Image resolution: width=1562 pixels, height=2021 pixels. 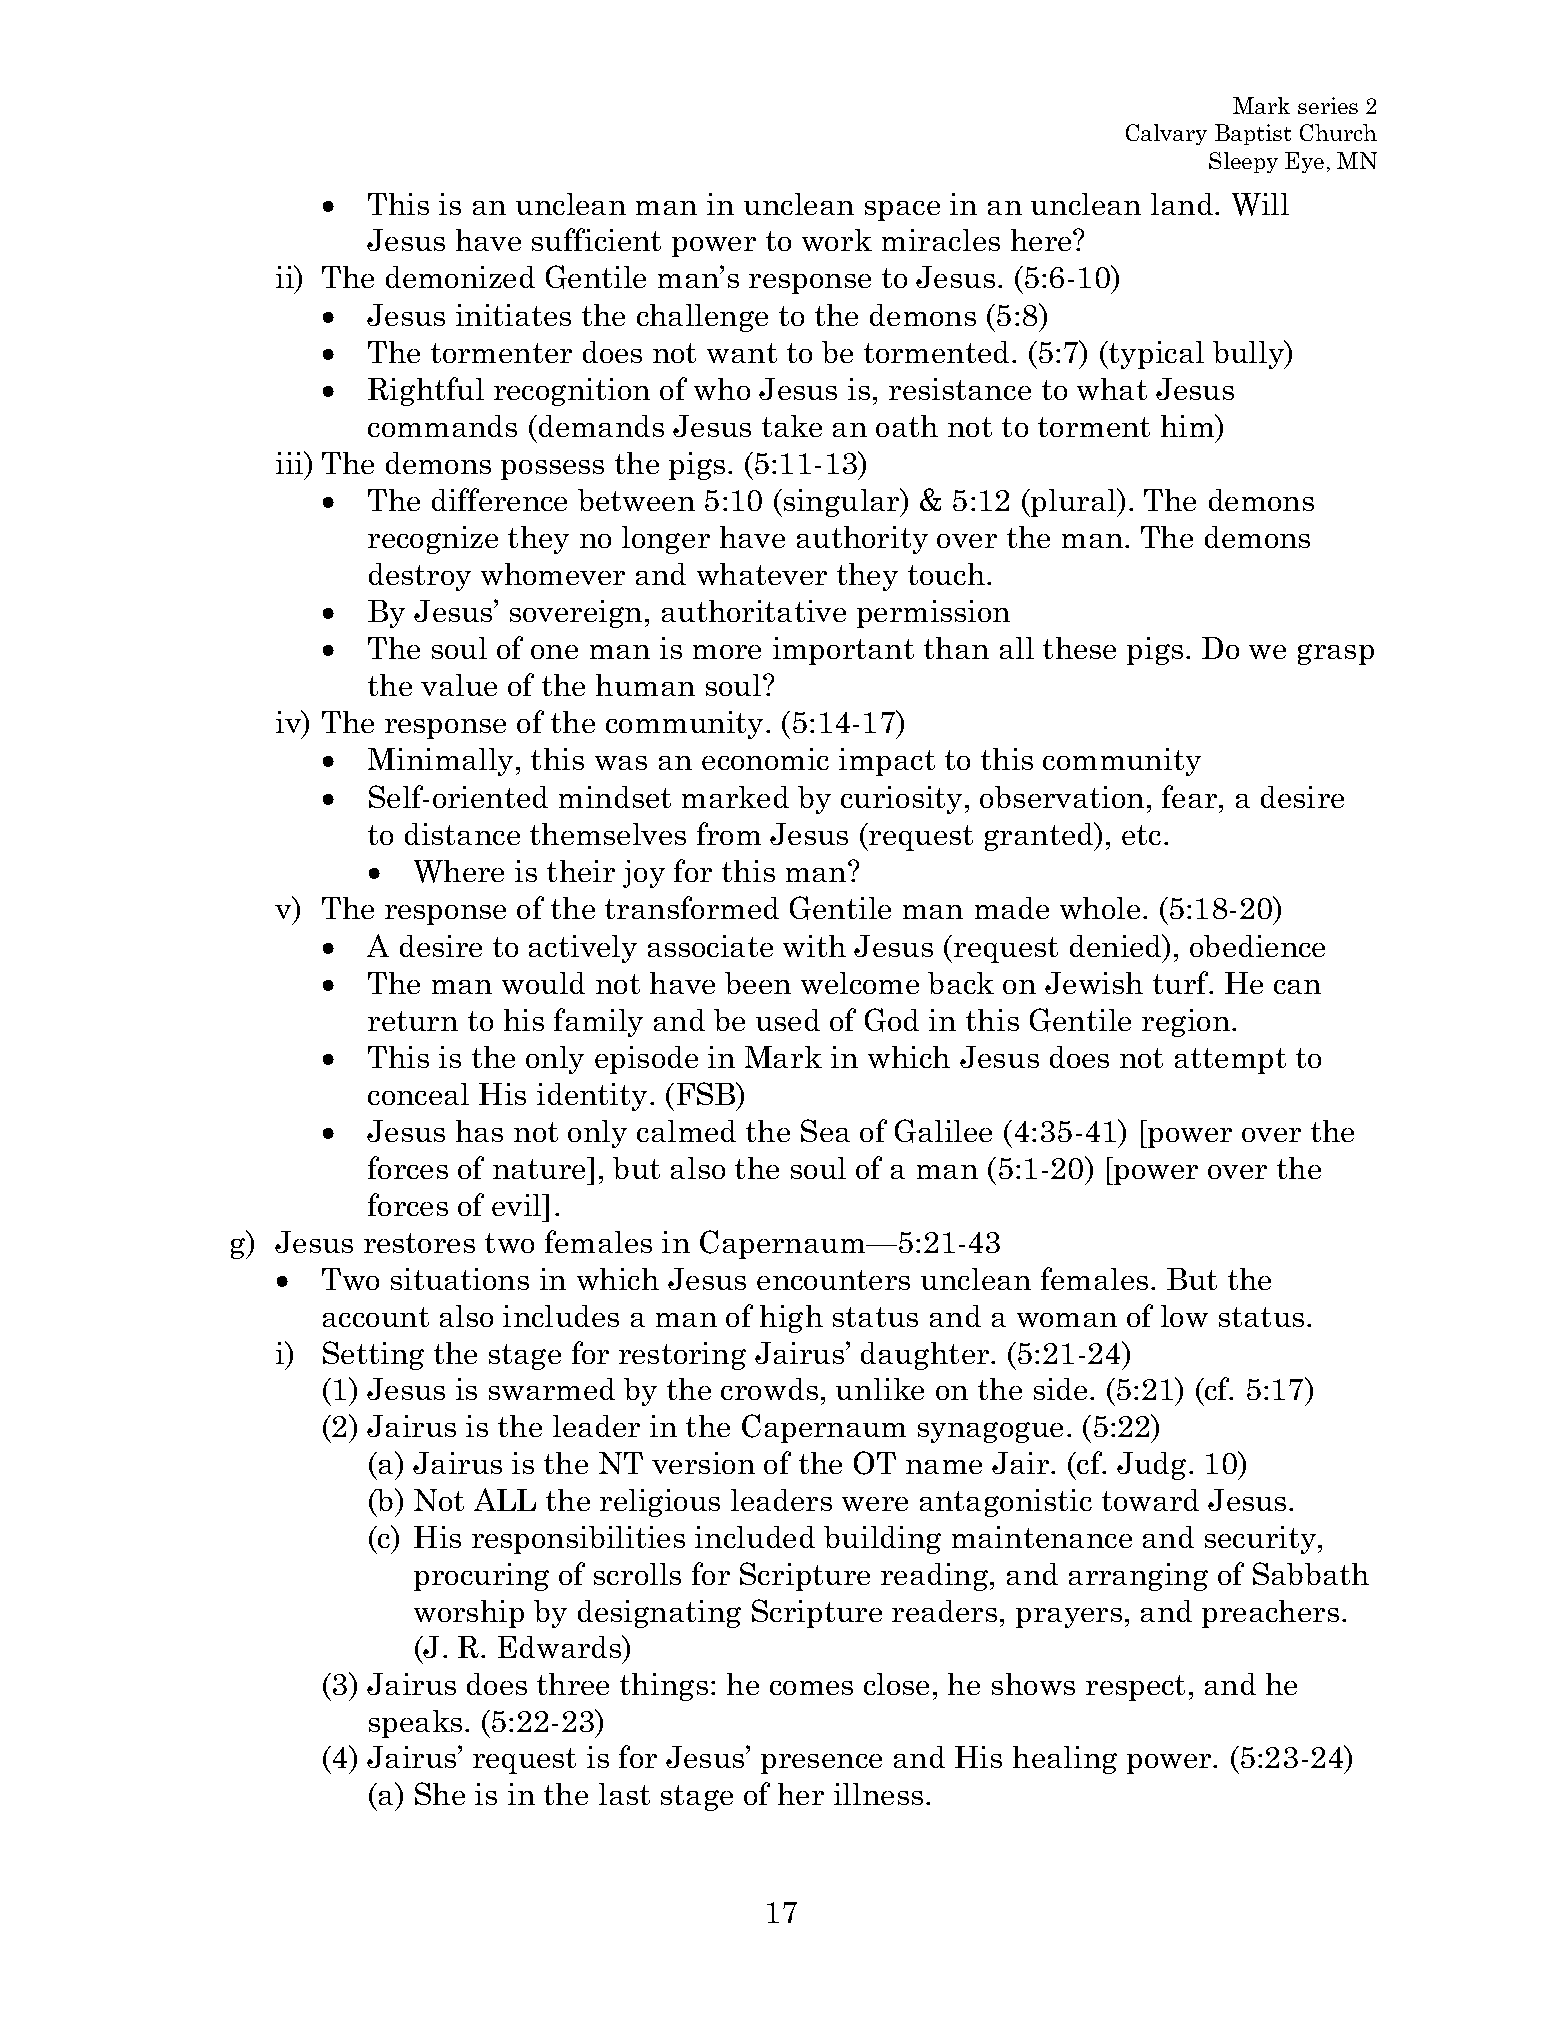 What do you see at coordinates (413, 1021) in the screenshot?
I see `return` at bounding box center [413, 1021].
